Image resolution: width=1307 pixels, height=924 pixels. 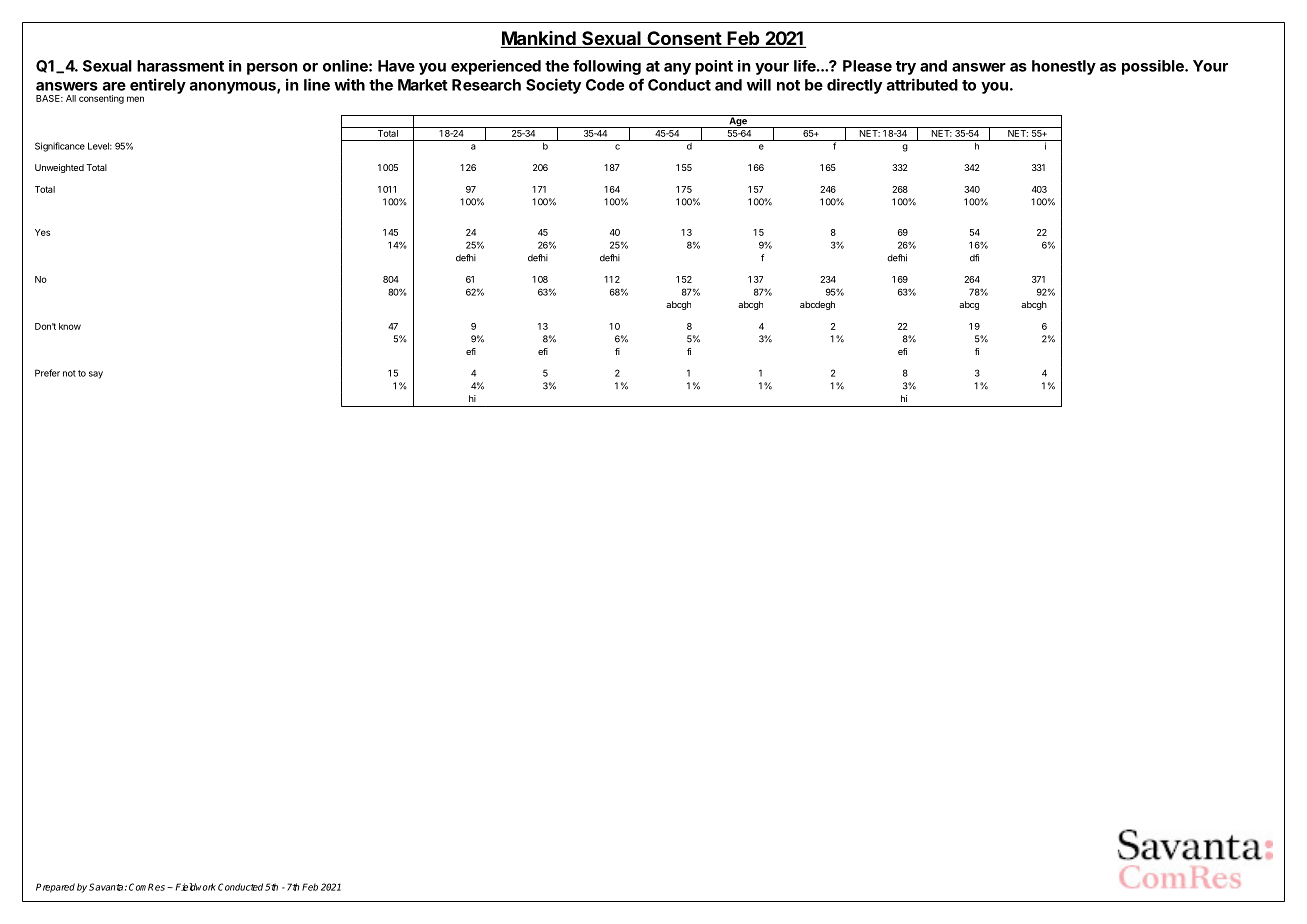 I want to click on following, so click(x=607, y=67).
